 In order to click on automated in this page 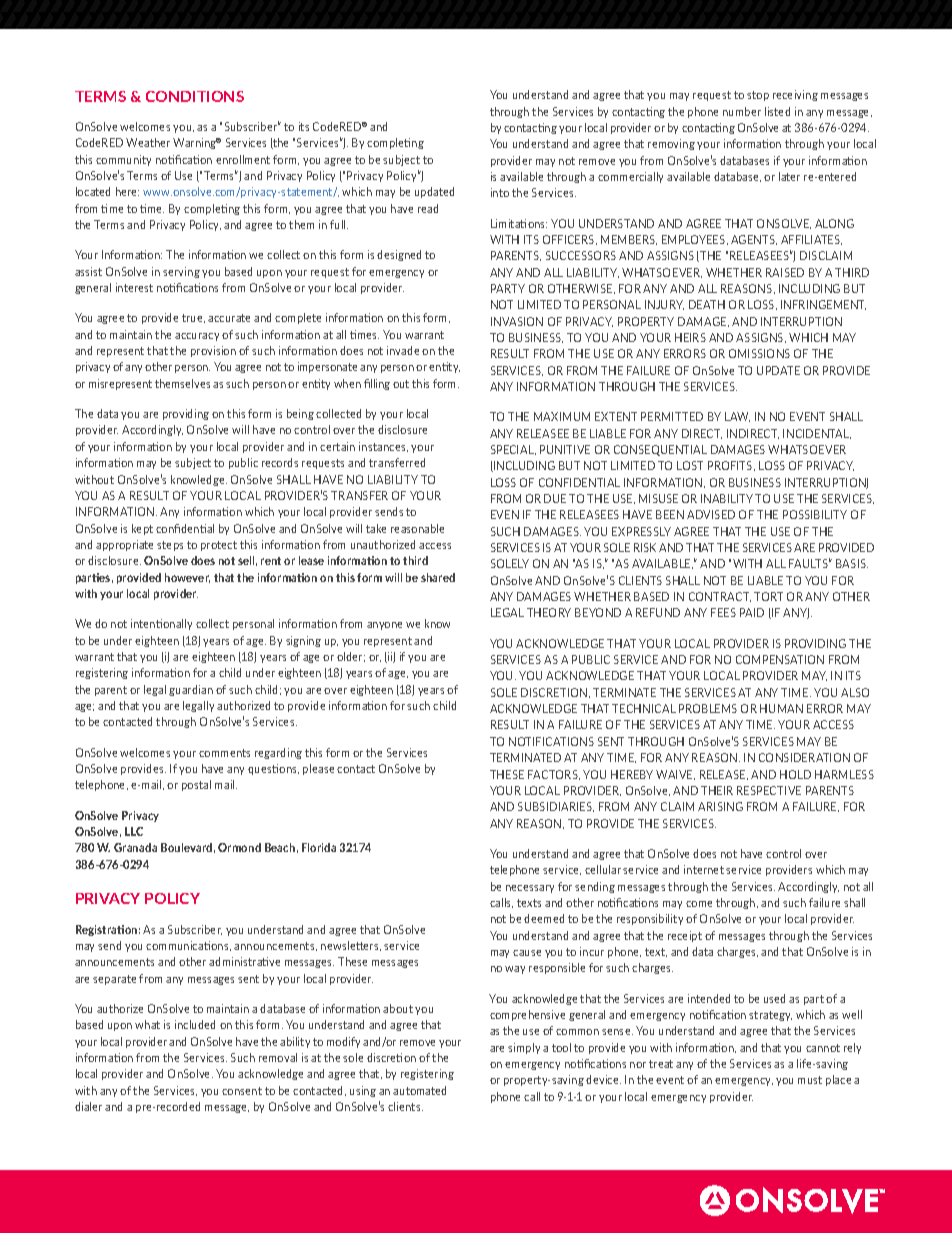, I will do `click(419, 1090)`.
